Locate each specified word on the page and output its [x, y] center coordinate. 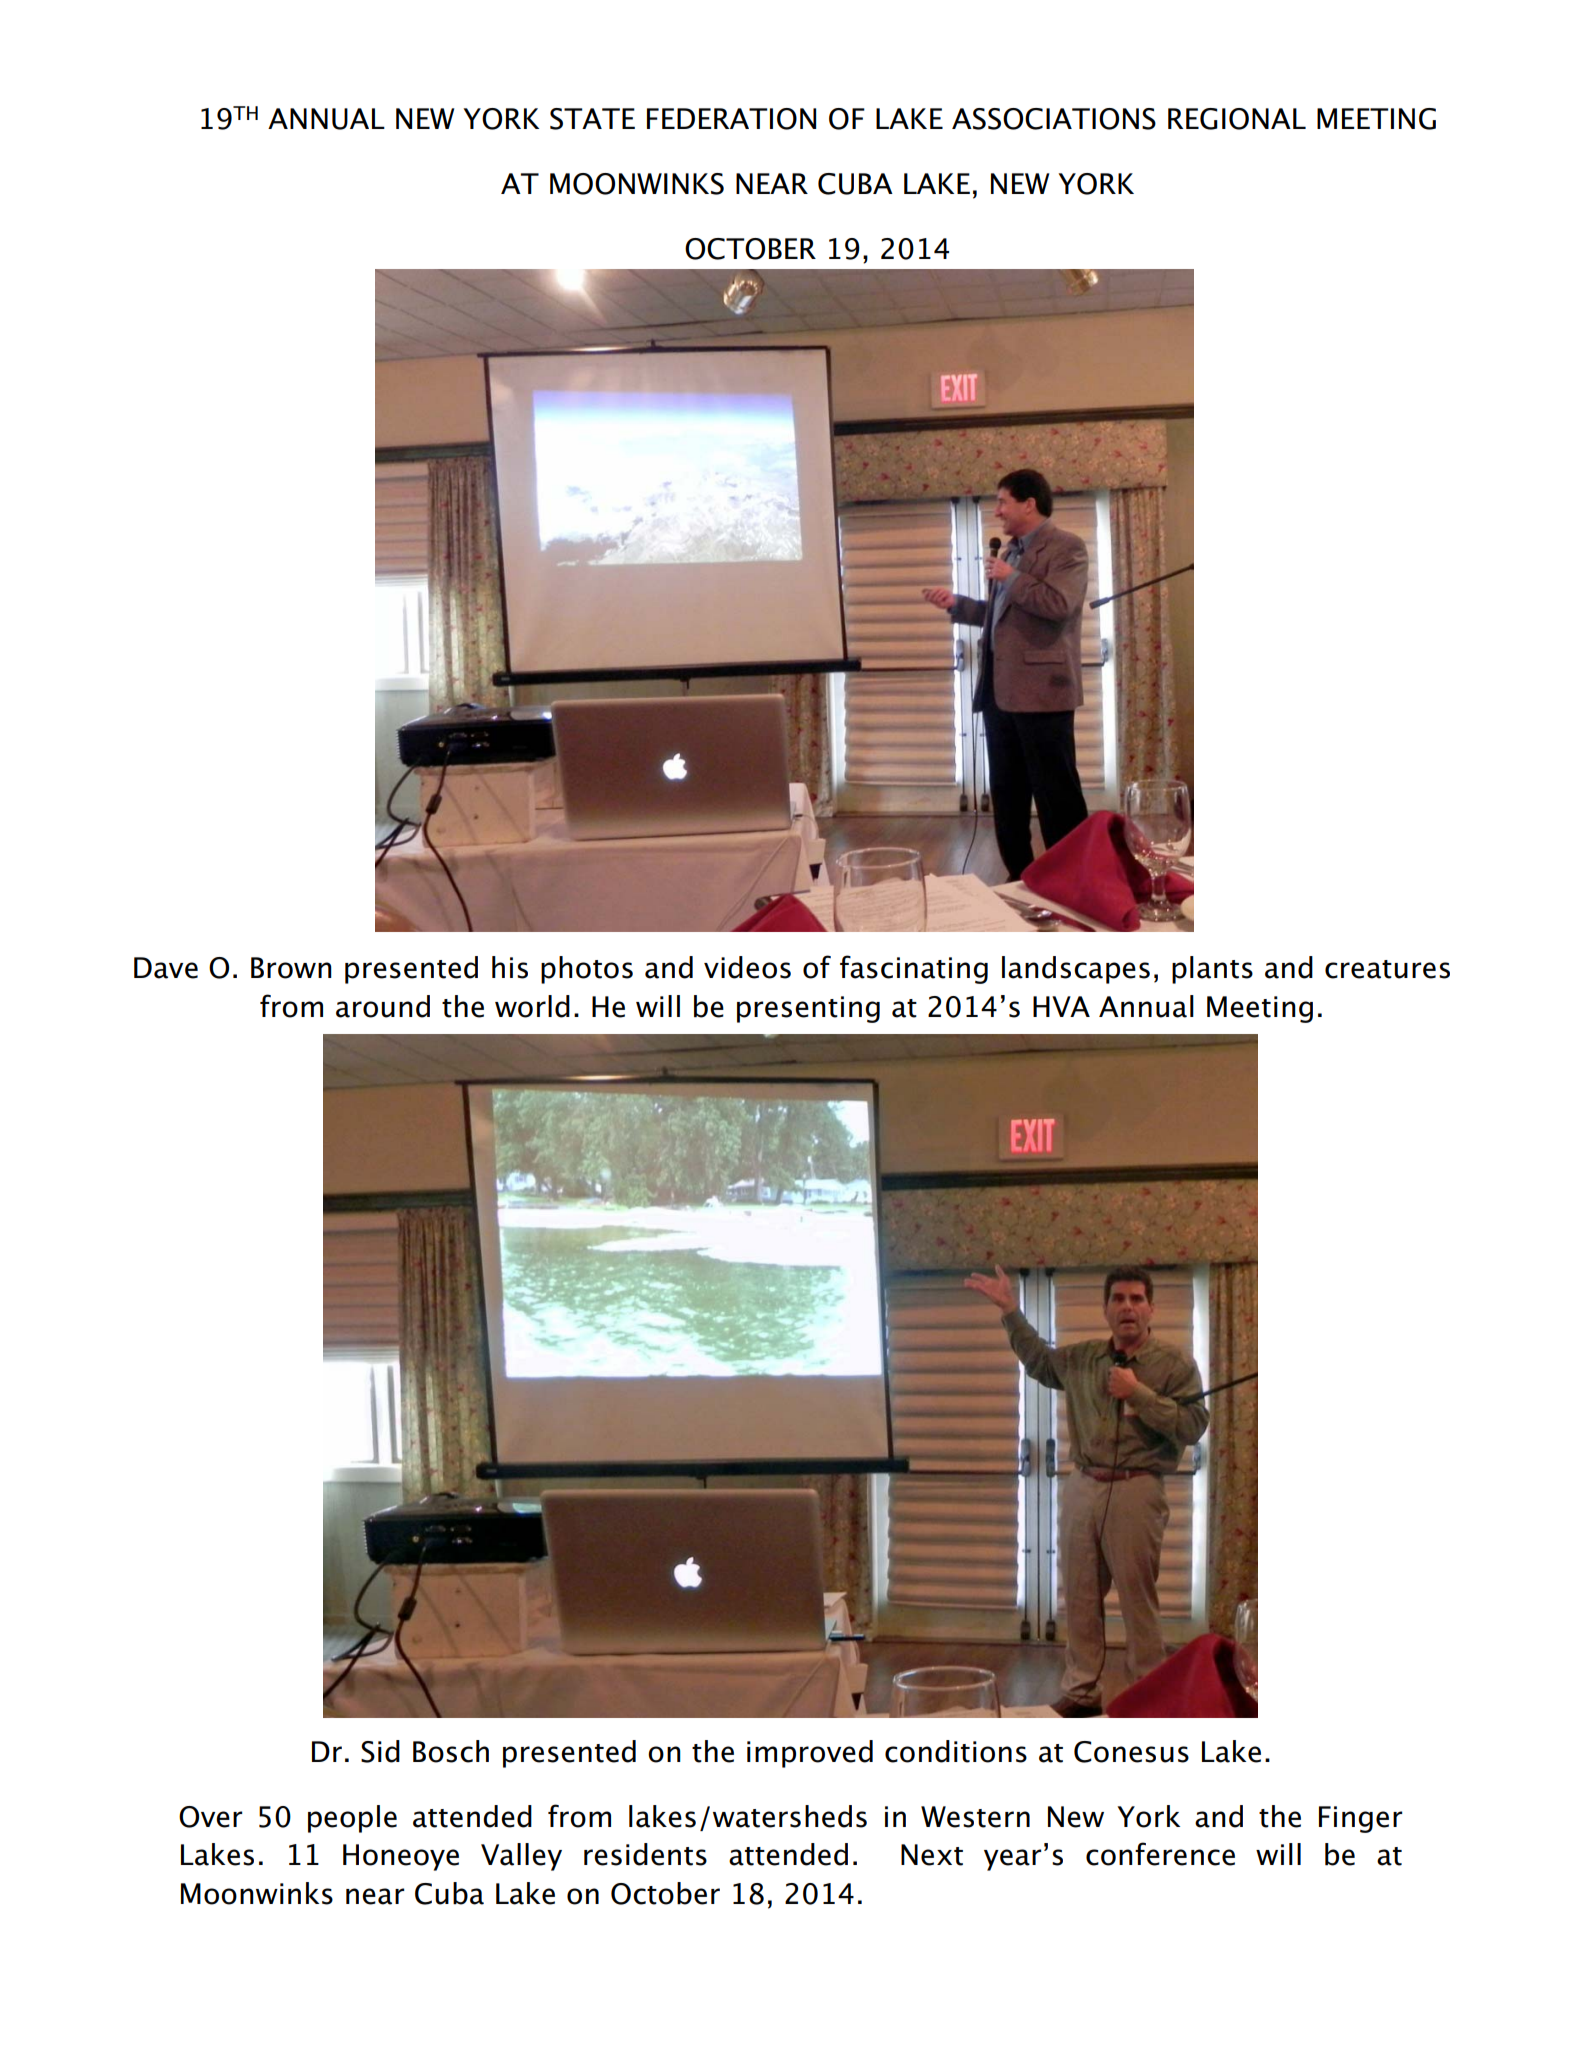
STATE [592, 119]
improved [810, 1754]
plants [1212, 970]
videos [747, 967]
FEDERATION [731, 119]
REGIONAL [1237, 119]
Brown [291, 968]
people [352, 1819]
